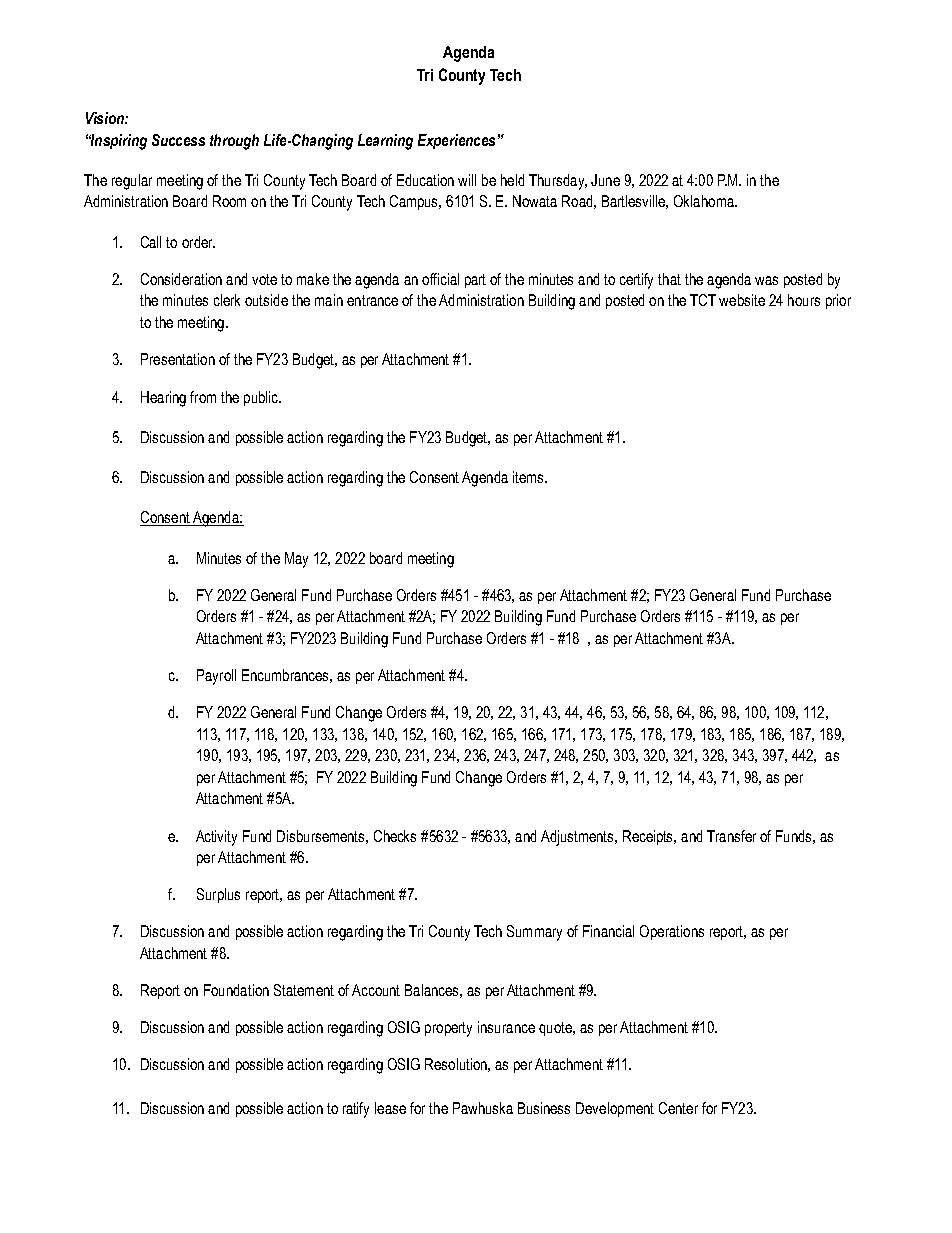 This image has height=1233, width=952. I want to click on property, so click(448, 1029).
